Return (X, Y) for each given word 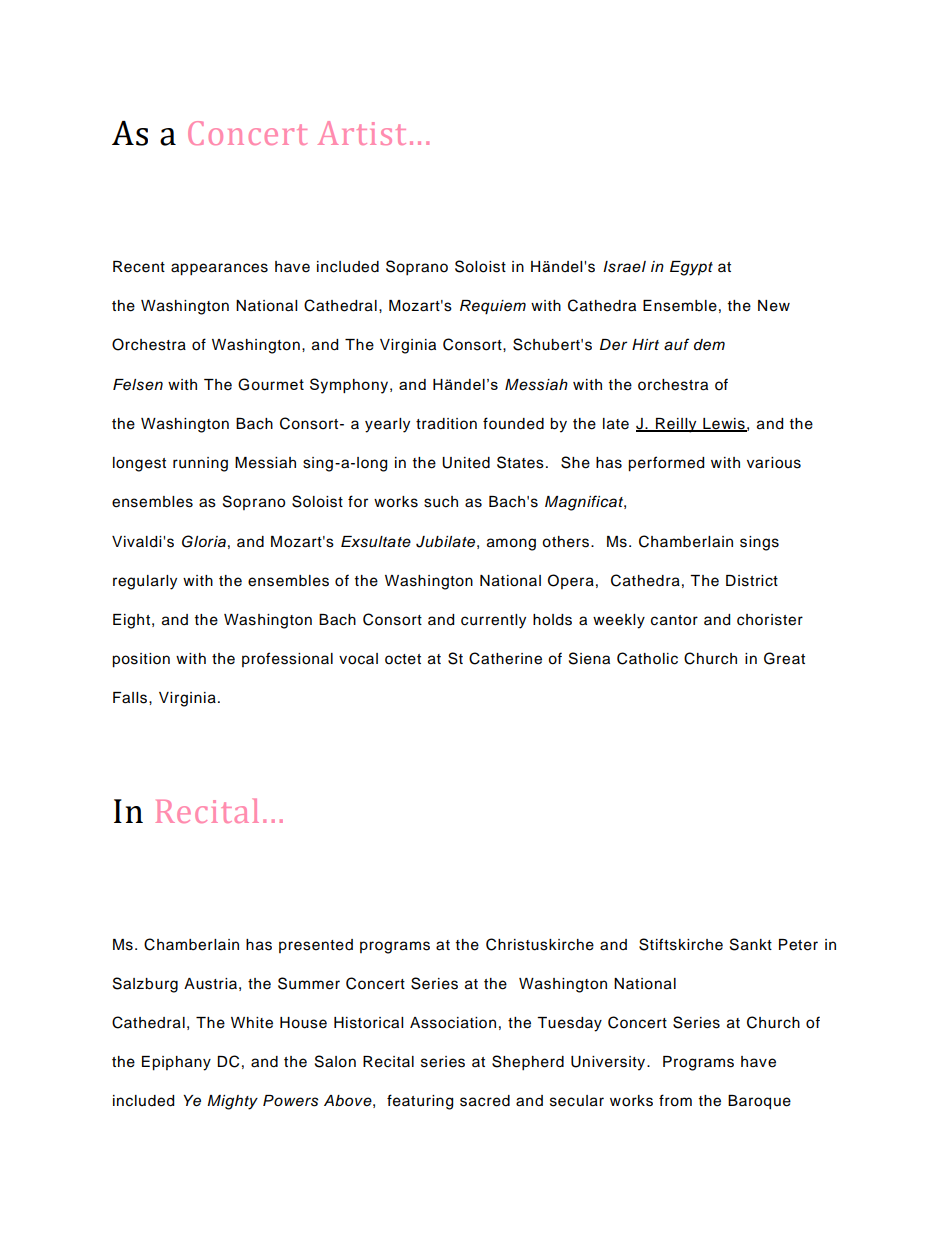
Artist (362, 133)
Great (784, 658)
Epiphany (176, 1063)
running (200, 464)
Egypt (691, 268)
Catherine (505, 658)
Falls (131, 698)
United (466, 463)
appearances (219, 269)
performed (666, 464)
